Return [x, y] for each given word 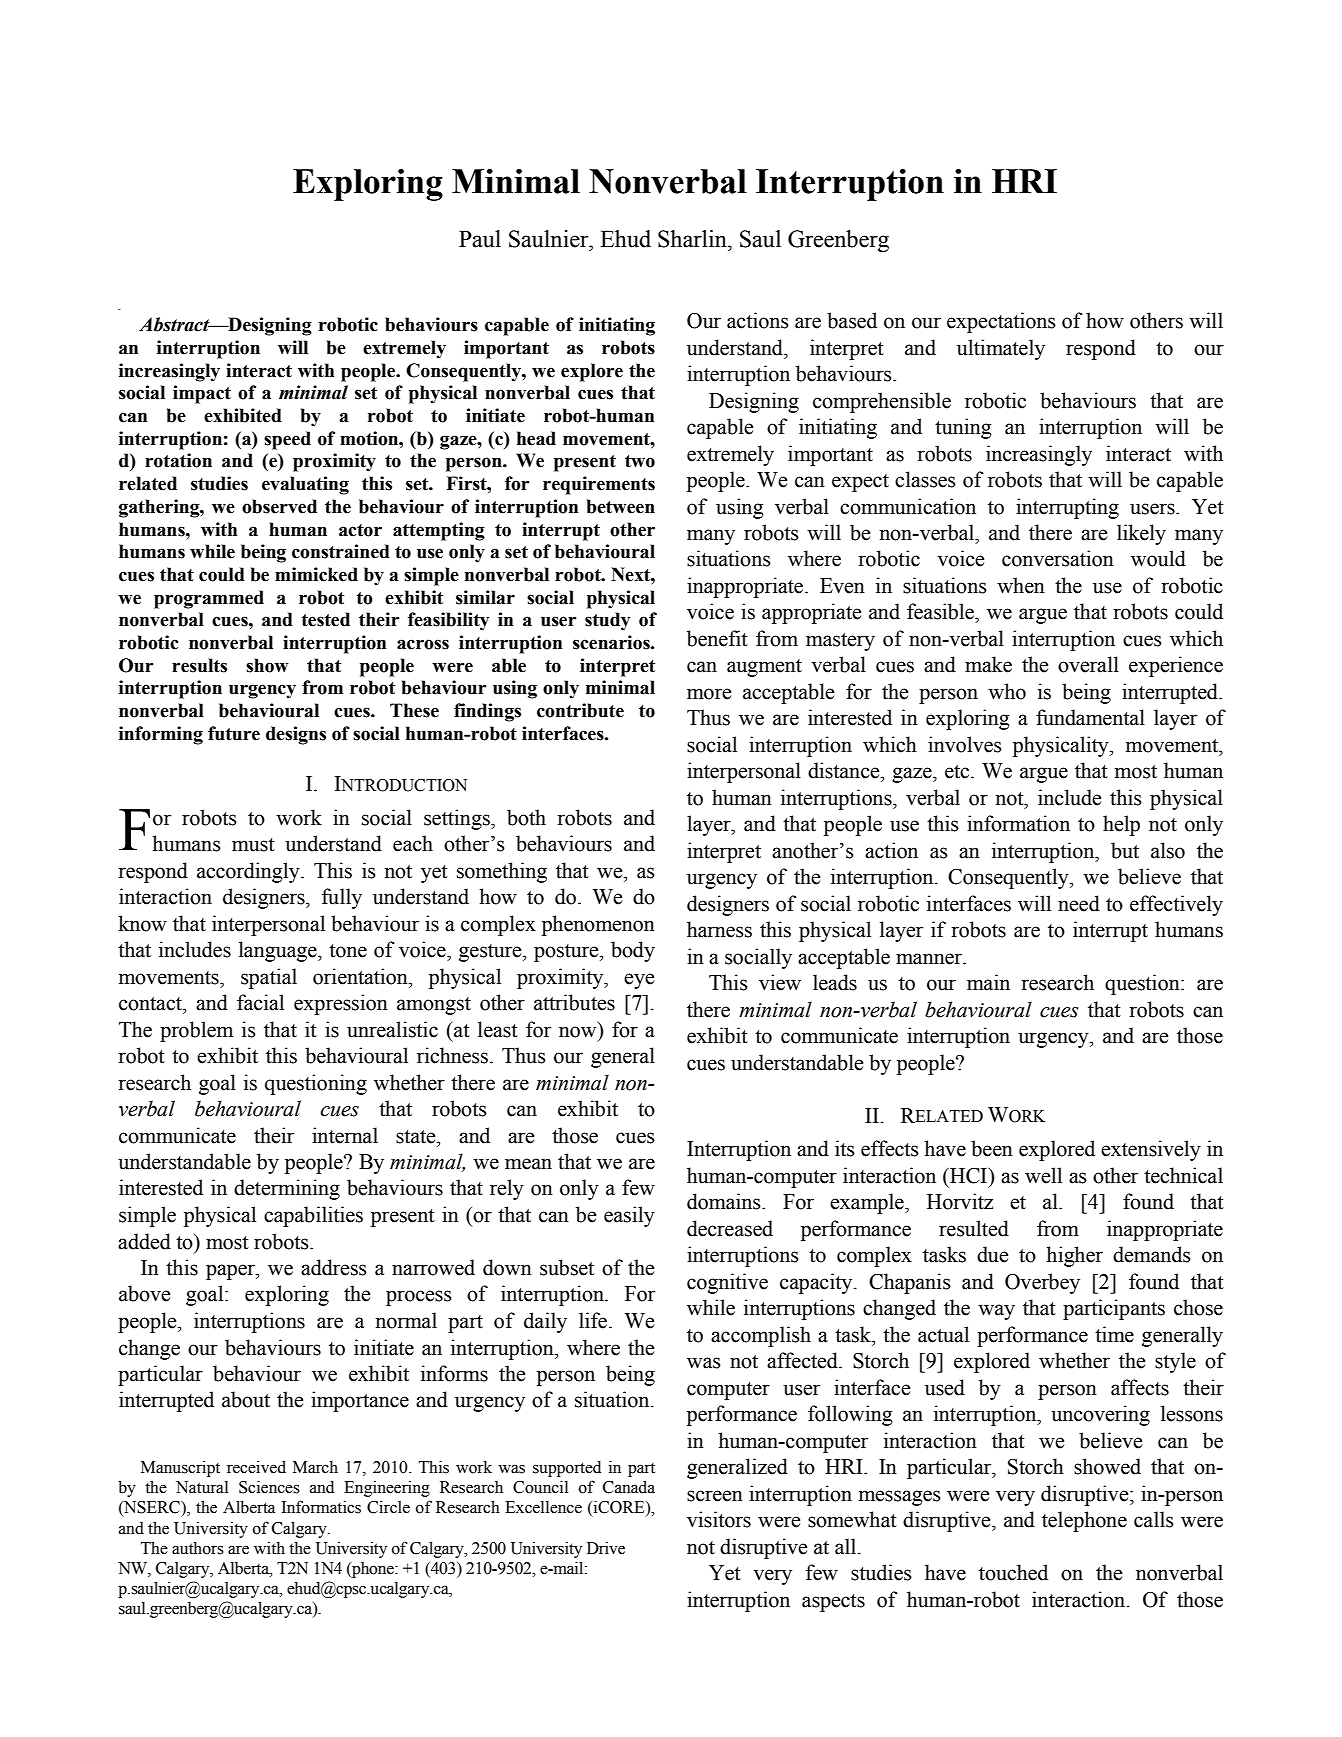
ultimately [1001, 349]
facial [260, 1002]
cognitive [727, 1283]
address [334, 1267]
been [992, 1148]
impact [202, 394]
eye [639, 981]
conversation [1058, 558]
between [621, 506]
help [1121, 825]
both [526, 817]
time [1114, 1334]
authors [198, 1548]
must [253, 845]
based [852, 320]
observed [279, 506]
